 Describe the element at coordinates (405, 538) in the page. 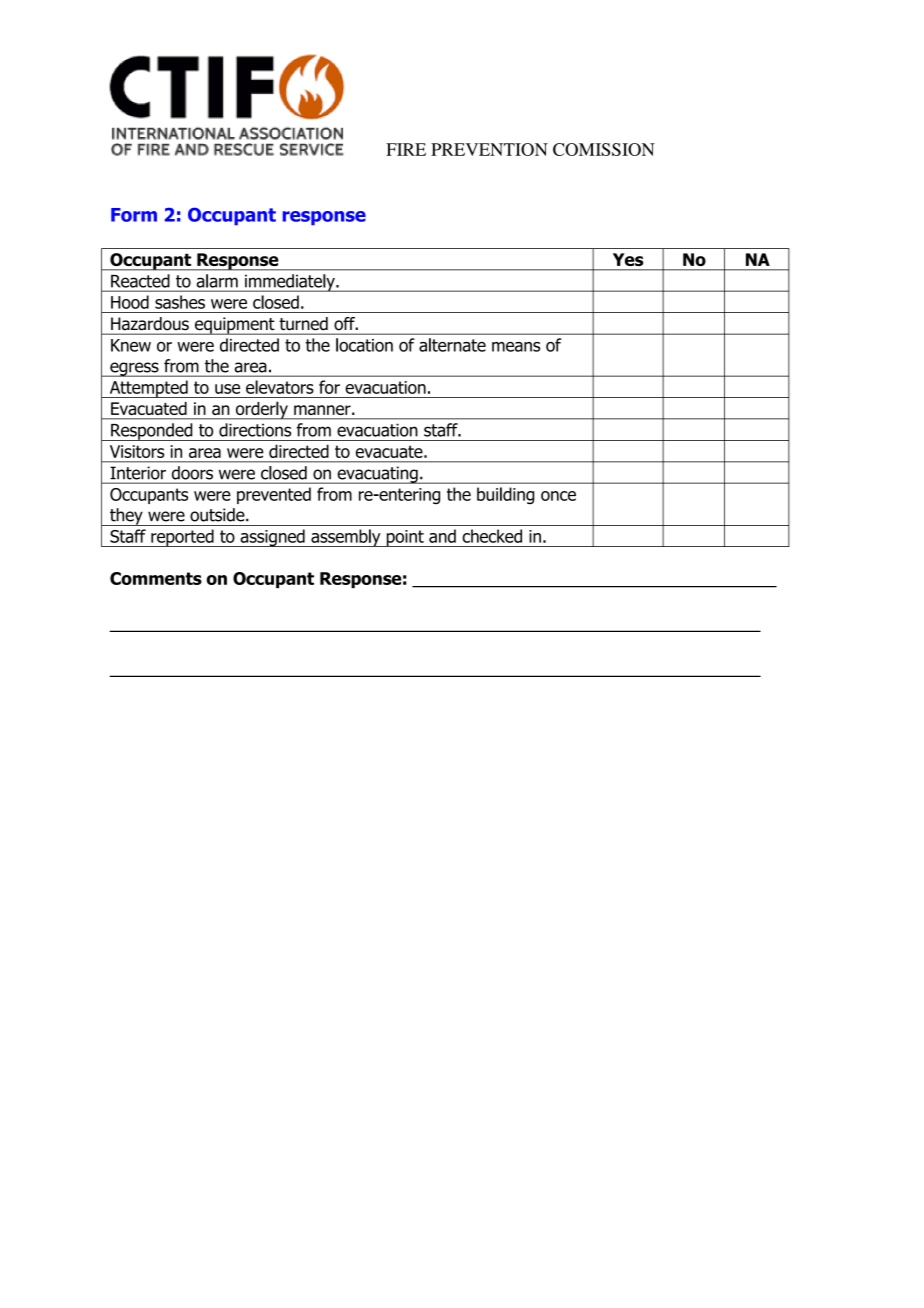

I see `point` at that location.
